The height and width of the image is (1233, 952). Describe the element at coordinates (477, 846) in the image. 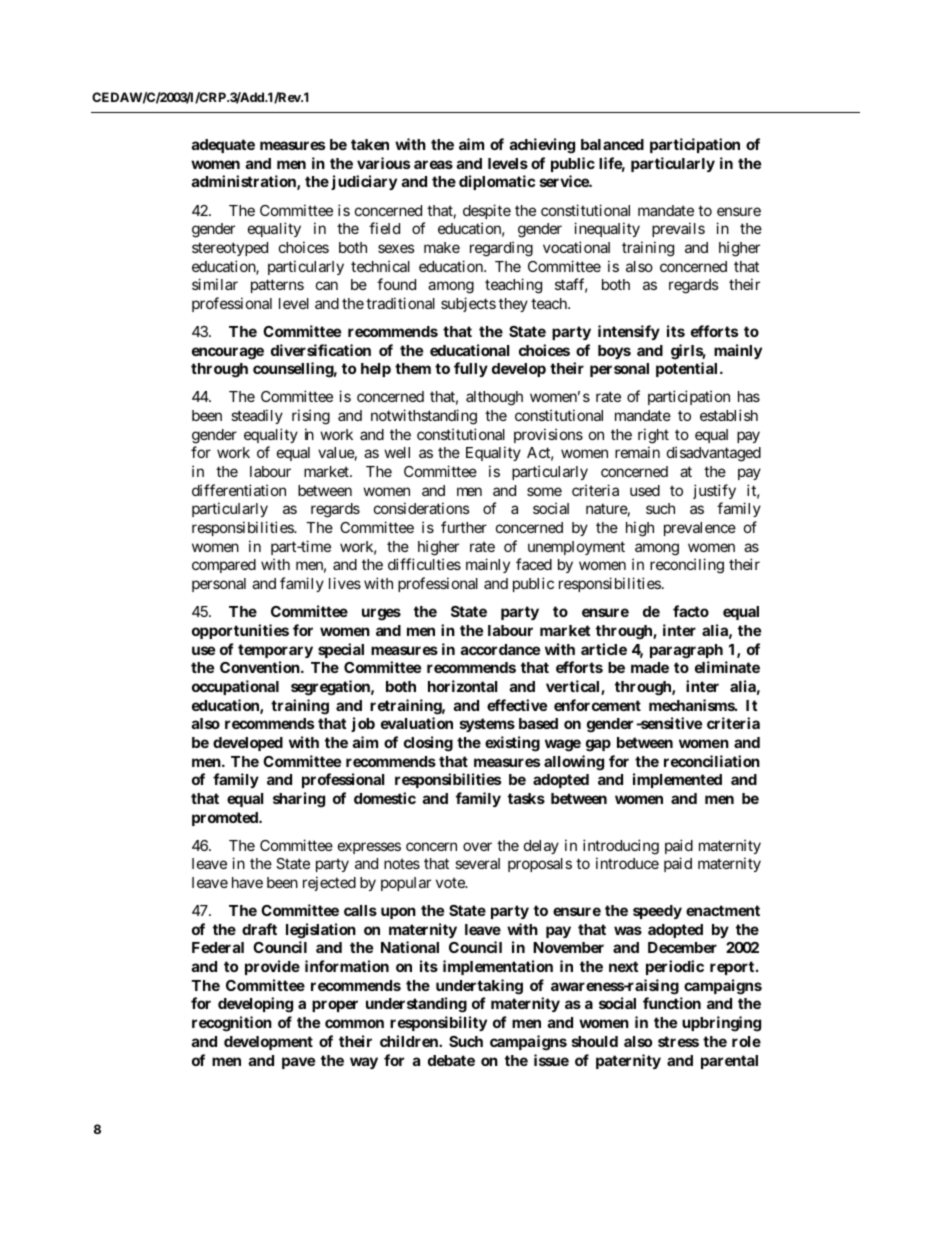

I see `over` at that location.
